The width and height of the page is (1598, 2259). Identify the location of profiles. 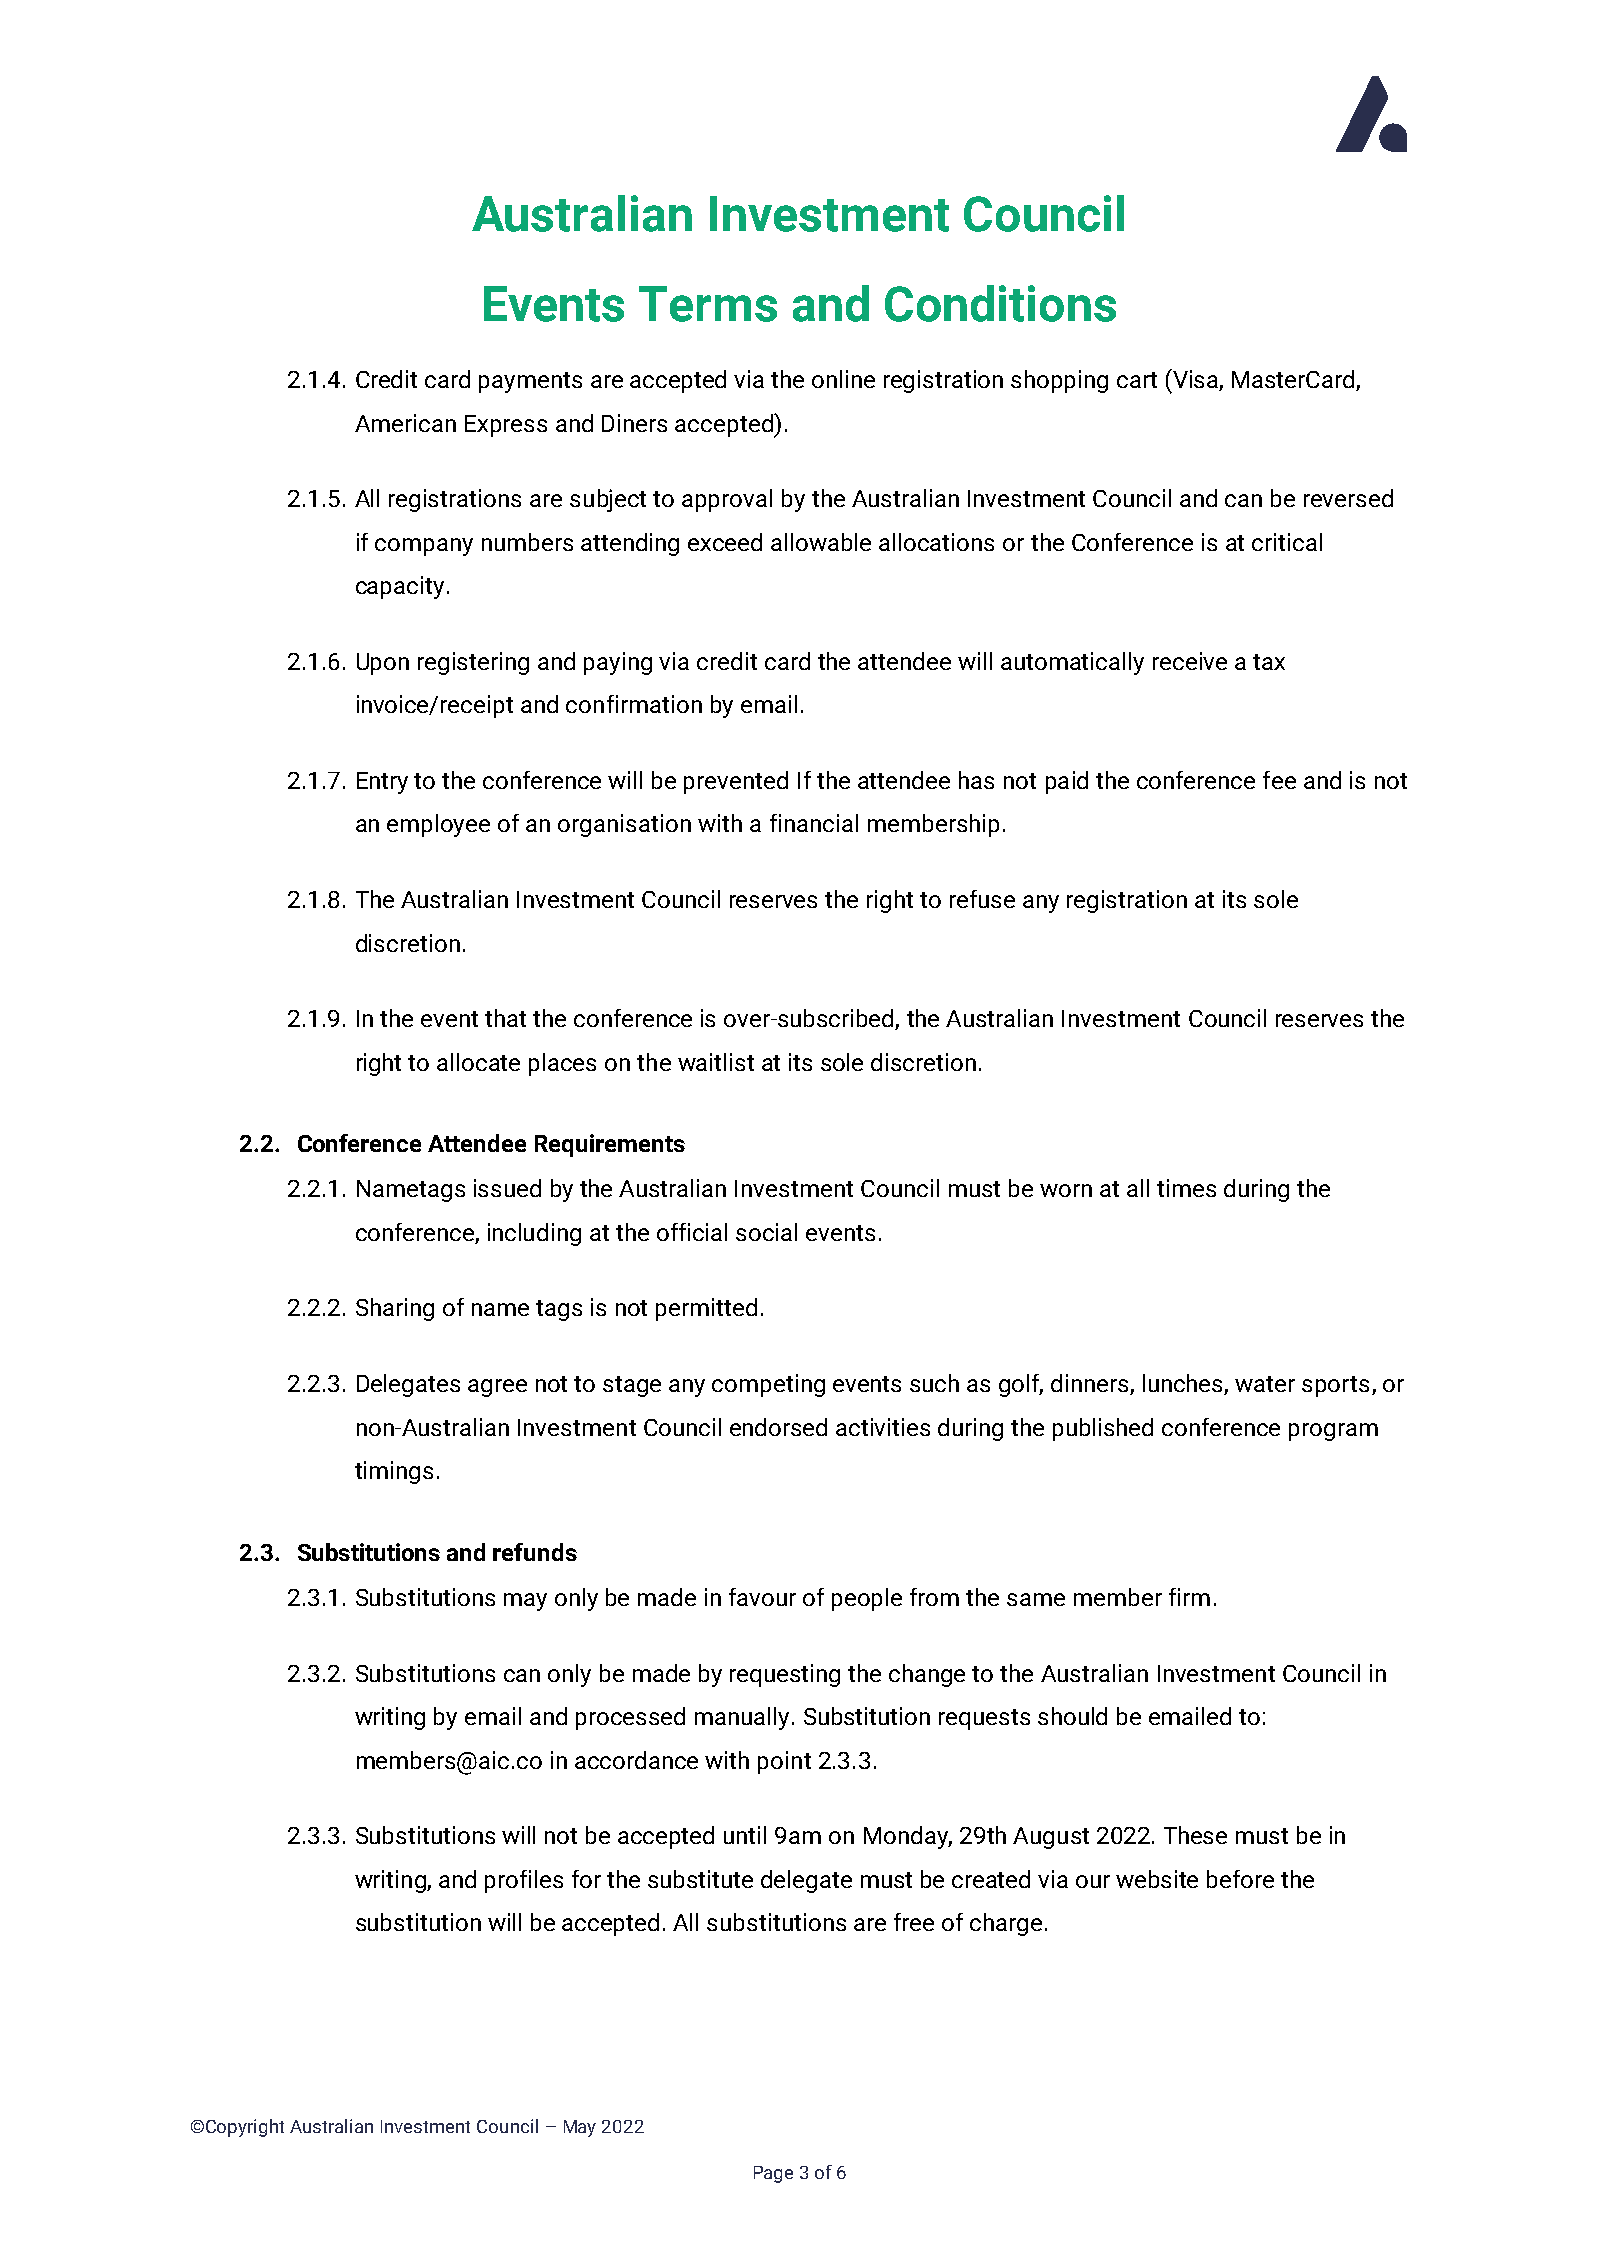
(524, 1881).
